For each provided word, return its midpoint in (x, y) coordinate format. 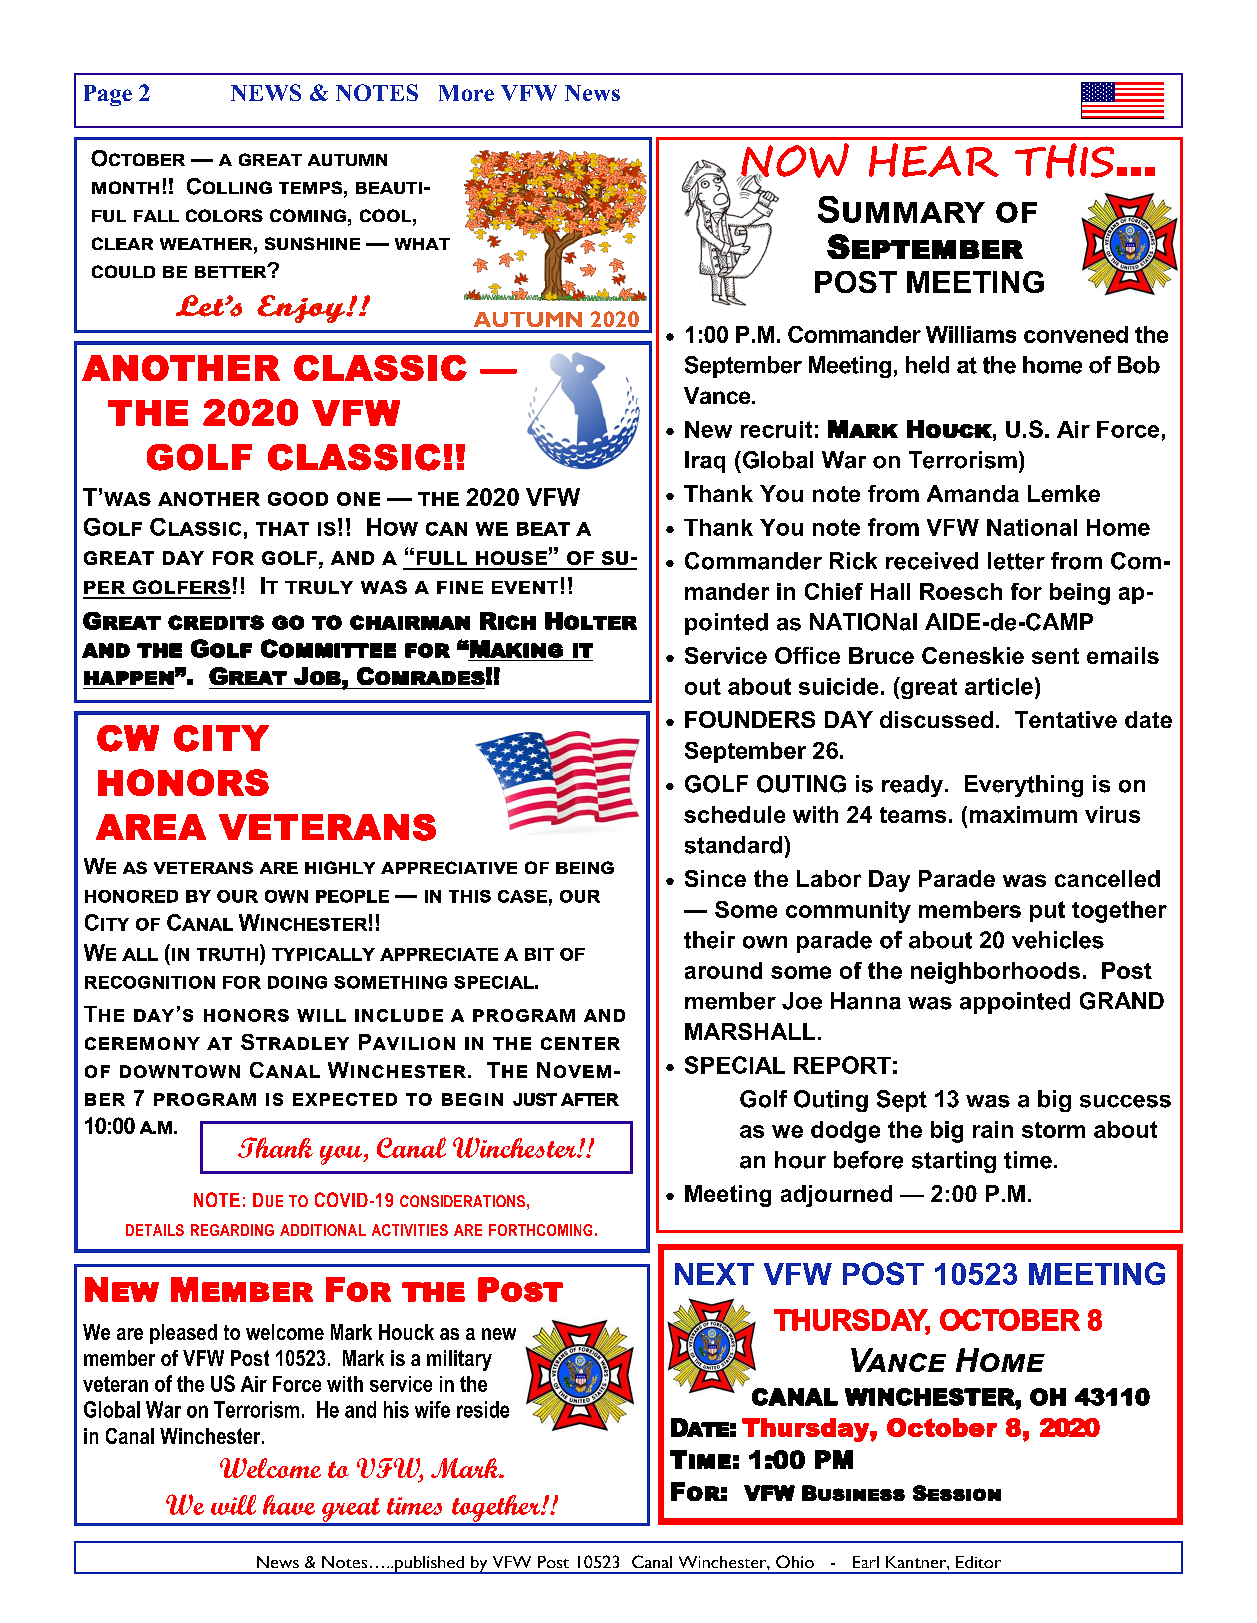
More (466, 93)
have (289, 1505)
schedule (734, 814)
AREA (151, 827)
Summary (901, 209)
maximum (1023, 814)
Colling (229, 186)
